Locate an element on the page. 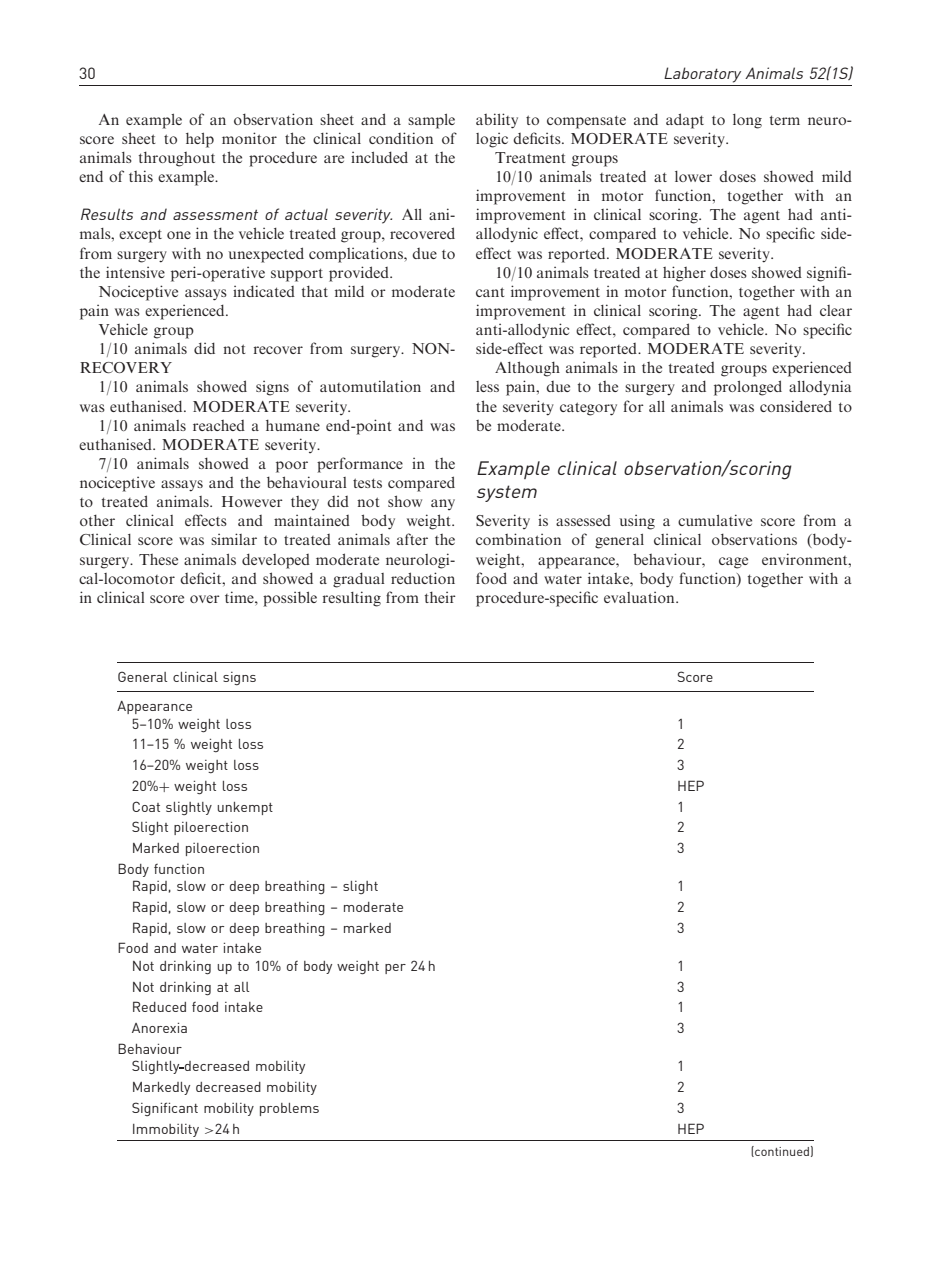 This document has height=1270, width=952. cumulative is located at coordinates (715, 520).
